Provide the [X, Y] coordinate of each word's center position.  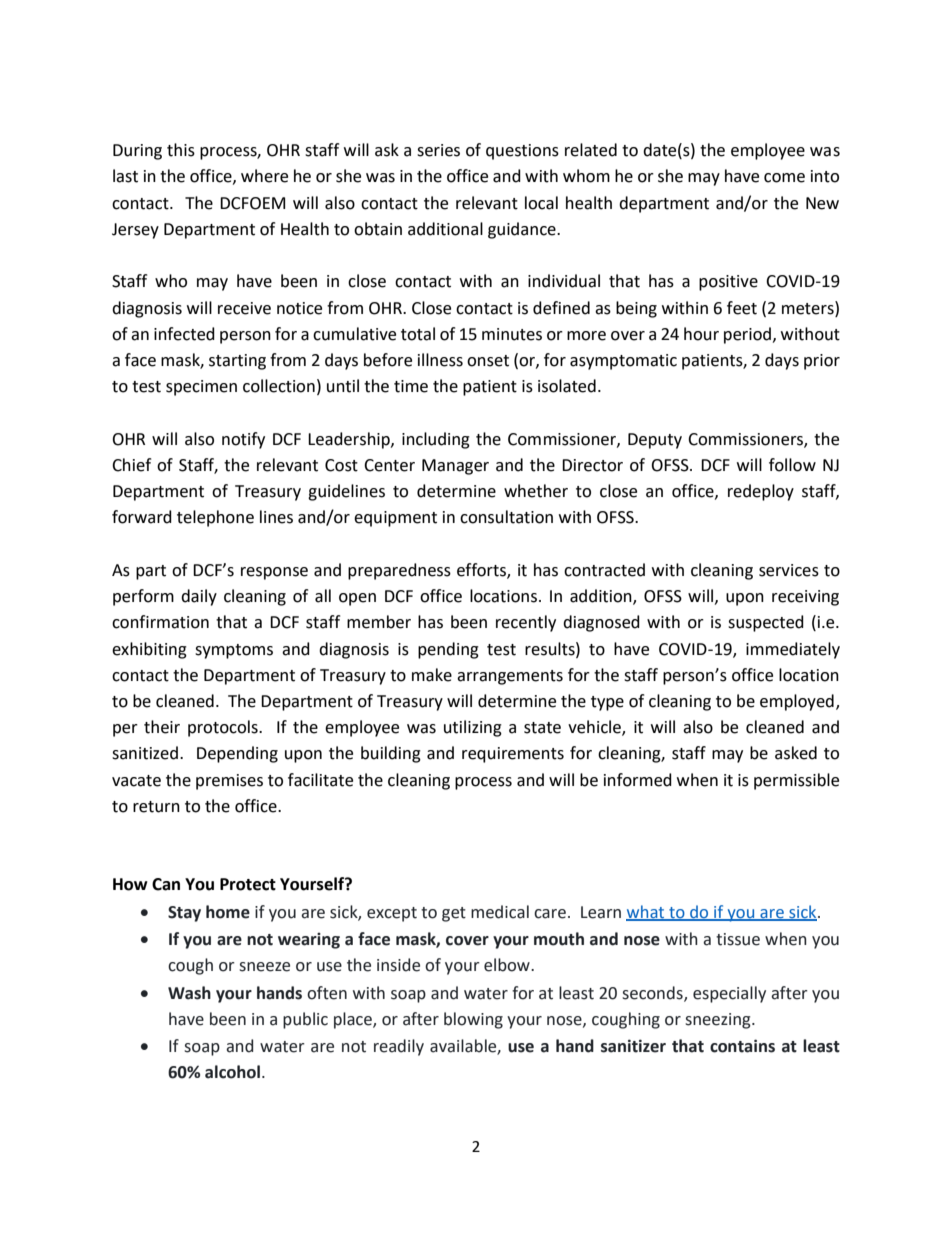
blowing [473, 1020]
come [784, 178]
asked [796, 753]
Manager [455, 467]
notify [243, 440]
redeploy [761, 492]
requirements [513, 755]
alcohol [232, 1072]
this [181, 150]
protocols [224, 728]
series [438, 150]
